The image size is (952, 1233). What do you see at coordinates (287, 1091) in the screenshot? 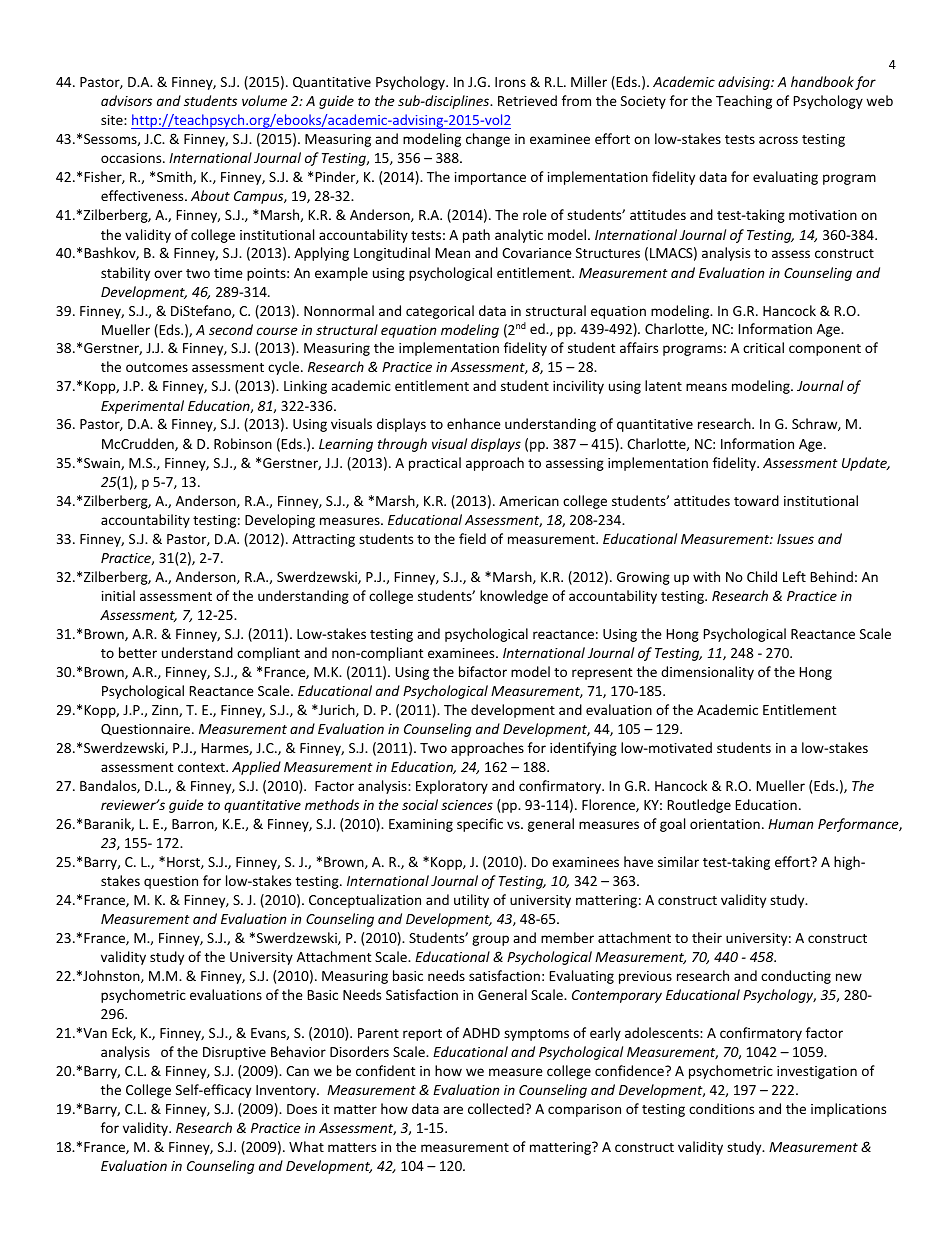
I see `Inventory` at bounding box center [287, 1091].
